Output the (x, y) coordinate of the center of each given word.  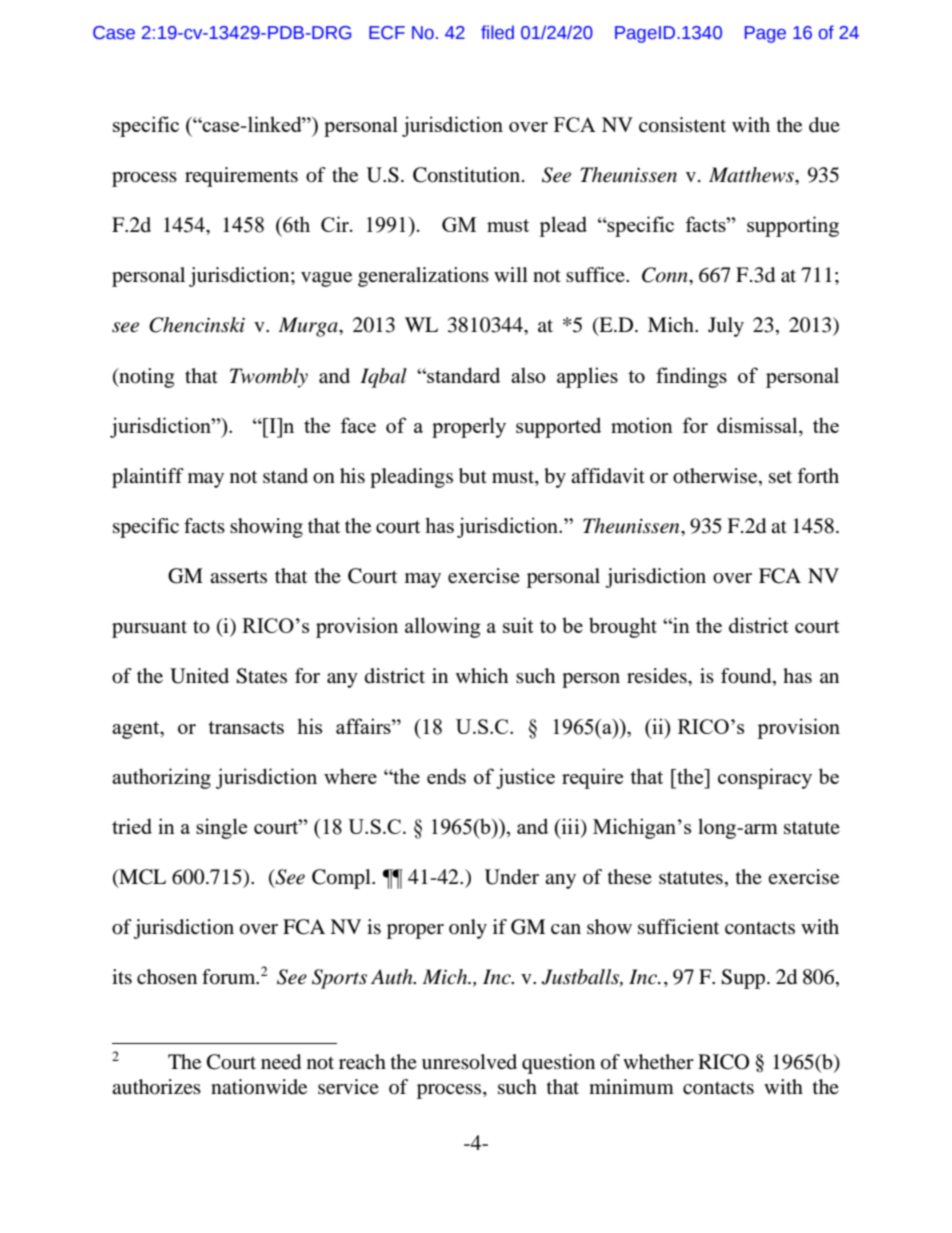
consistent (682, 125)
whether (658, 1062)
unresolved (469, 1062)
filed (497, 32)
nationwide (259, 1087)
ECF (387, 33)
